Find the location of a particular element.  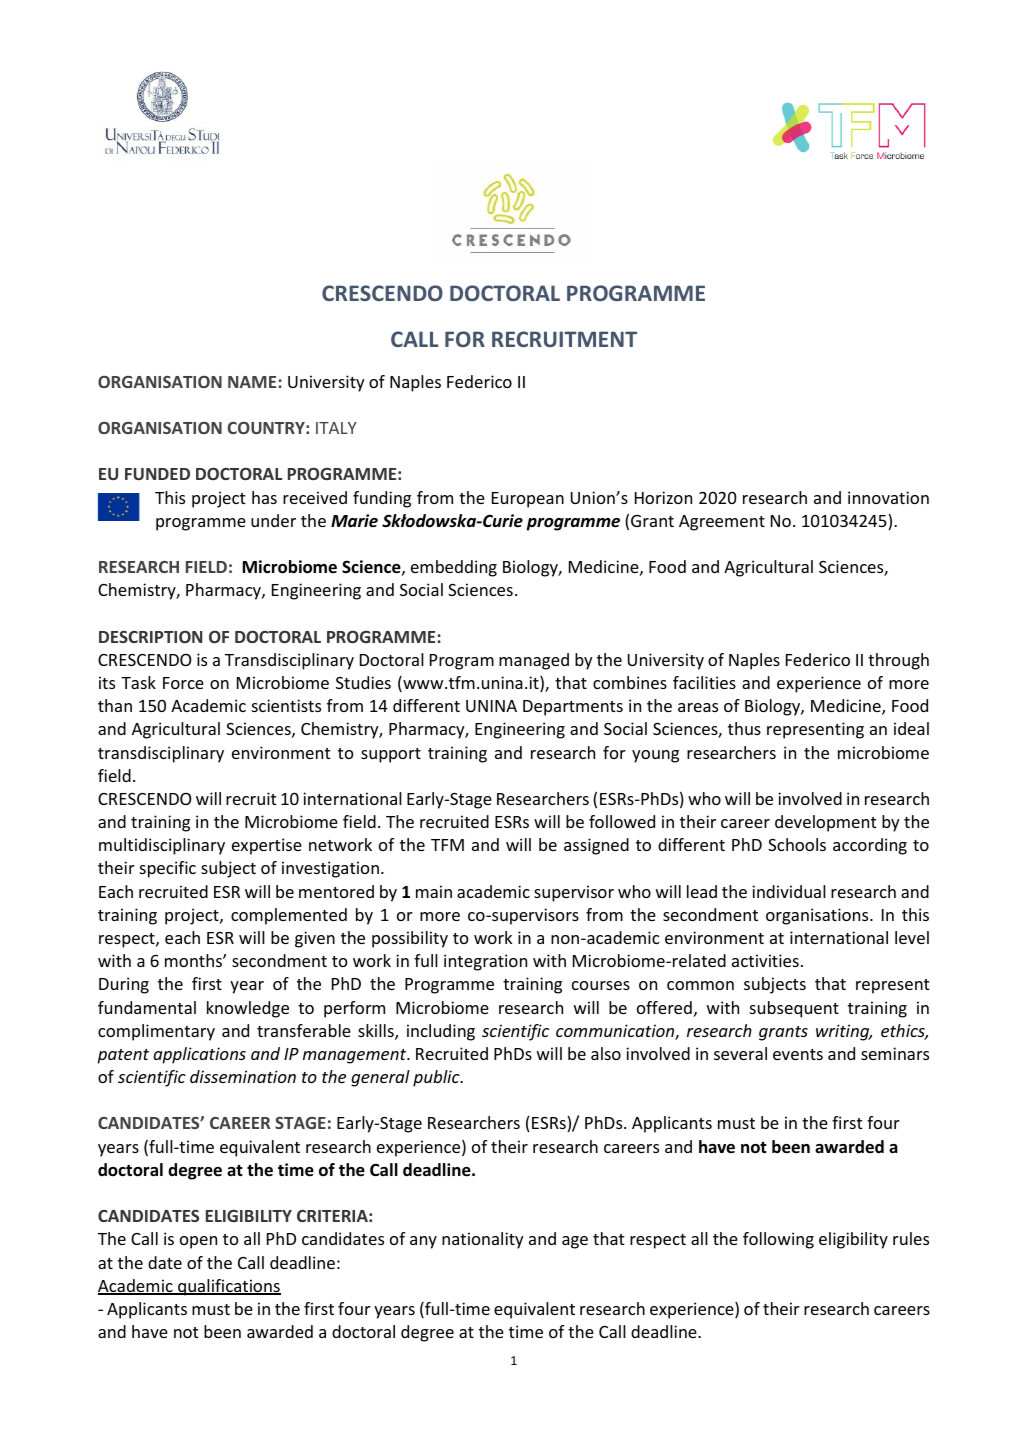

NAME is located at coordinates (252, 382).
